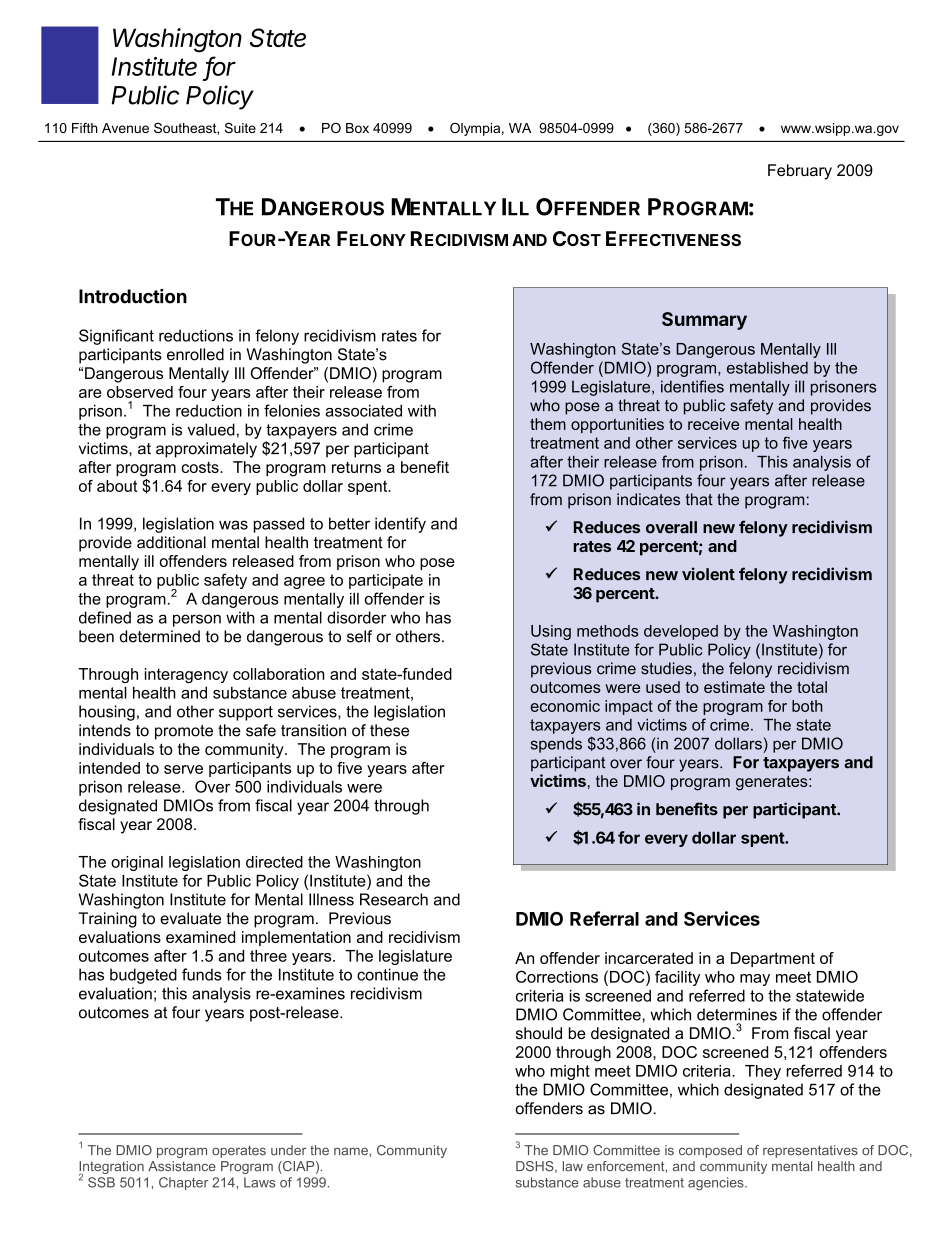 Image resolution: width=952 pixels, height=1233 pixels. Describe the element at coordinates (734, 687) in the screenshot. I see `estimate` at that location.
